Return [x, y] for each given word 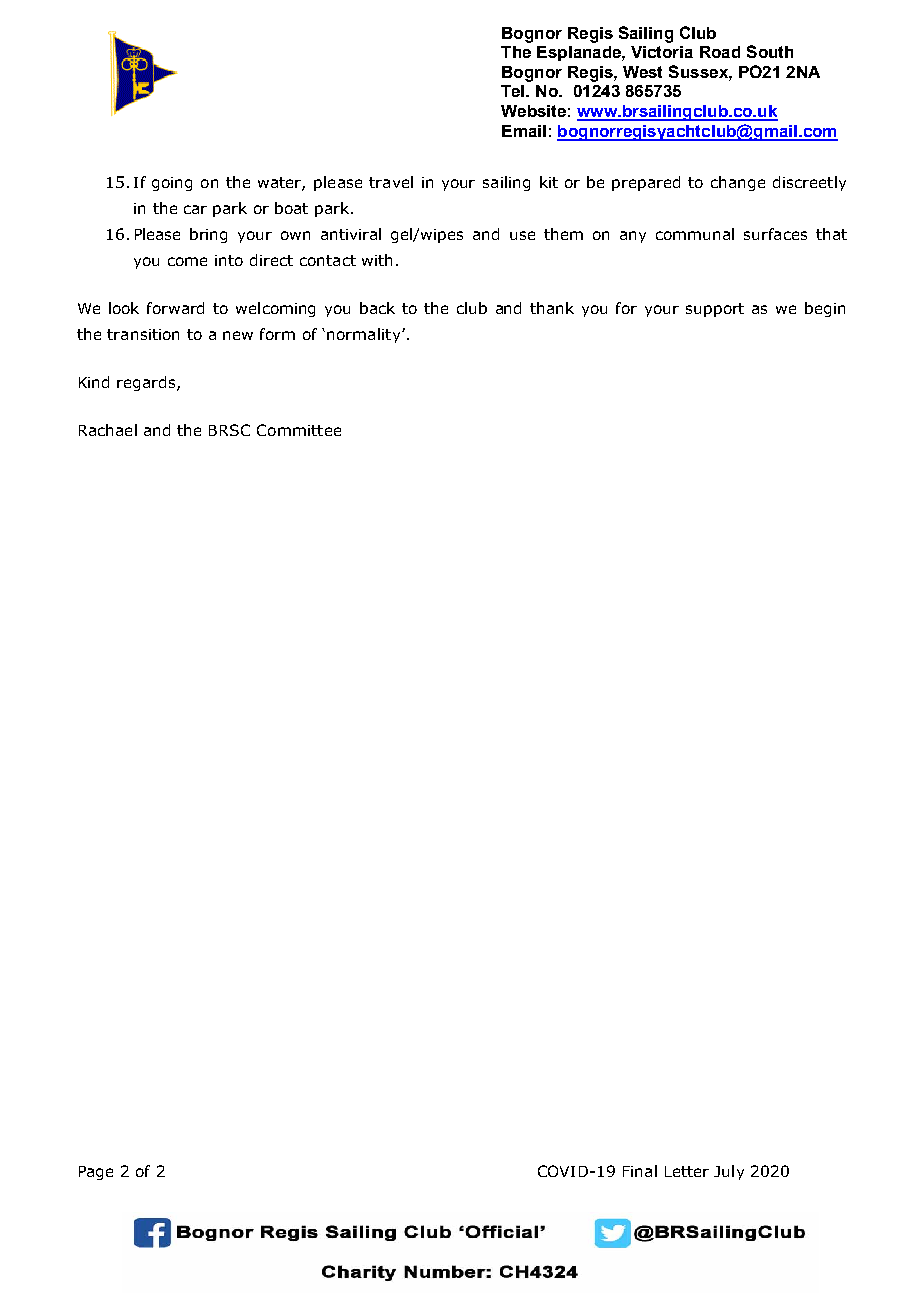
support [715, 310]
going [172, 184]
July [729, 1172]
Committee [299, 430]
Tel [514, 91]
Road [720, 52]
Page [96, 1173]
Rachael [108, 430]
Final [640, 1171]
